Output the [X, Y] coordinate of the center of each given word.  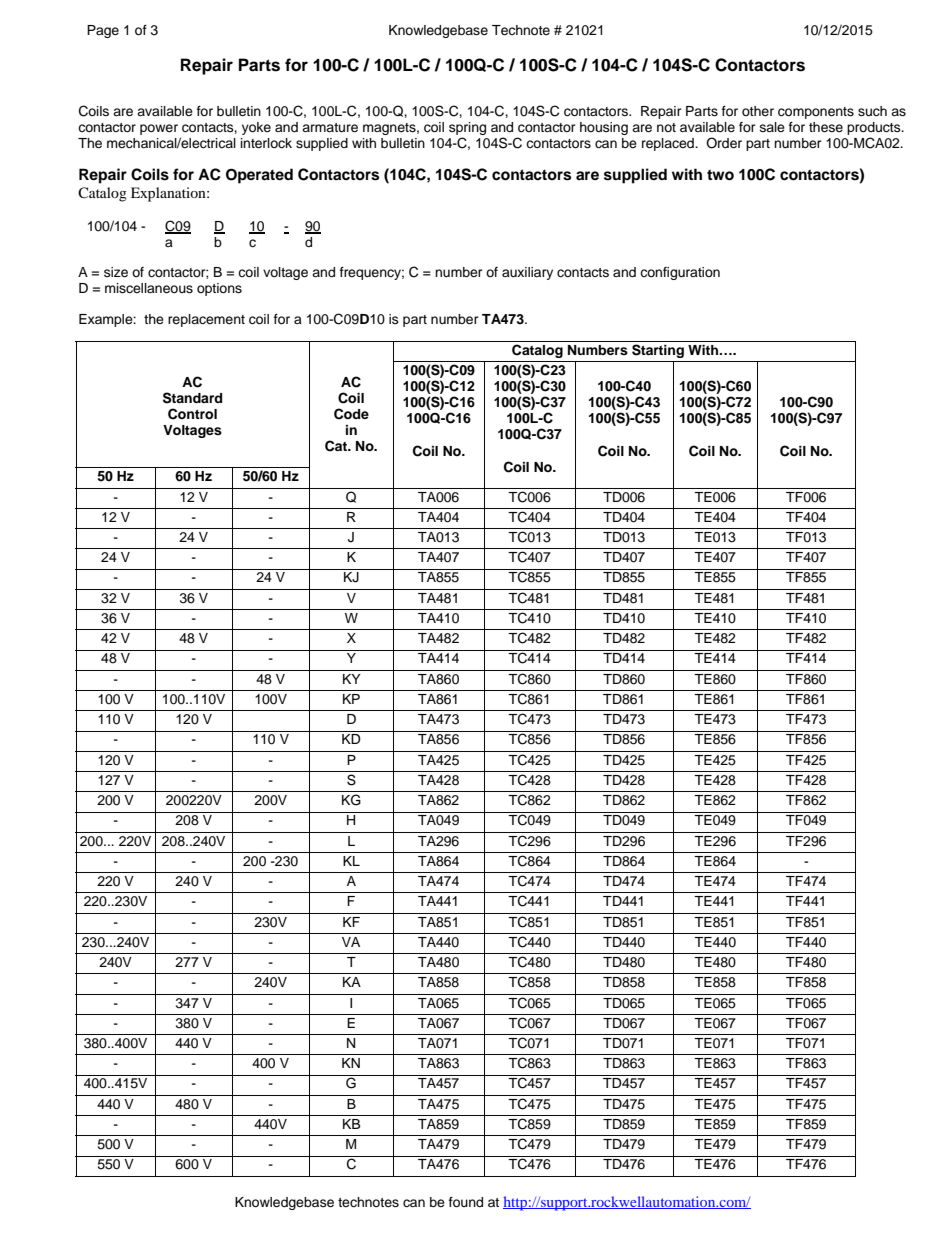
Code [351, 414]
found [466, 1202]
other [758, 111]
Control [192, 414]
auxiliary [527, 273]
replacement [206, 320]
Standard [192, 398]
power [159, 129]
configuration [680, 273]
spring [467, 130]
